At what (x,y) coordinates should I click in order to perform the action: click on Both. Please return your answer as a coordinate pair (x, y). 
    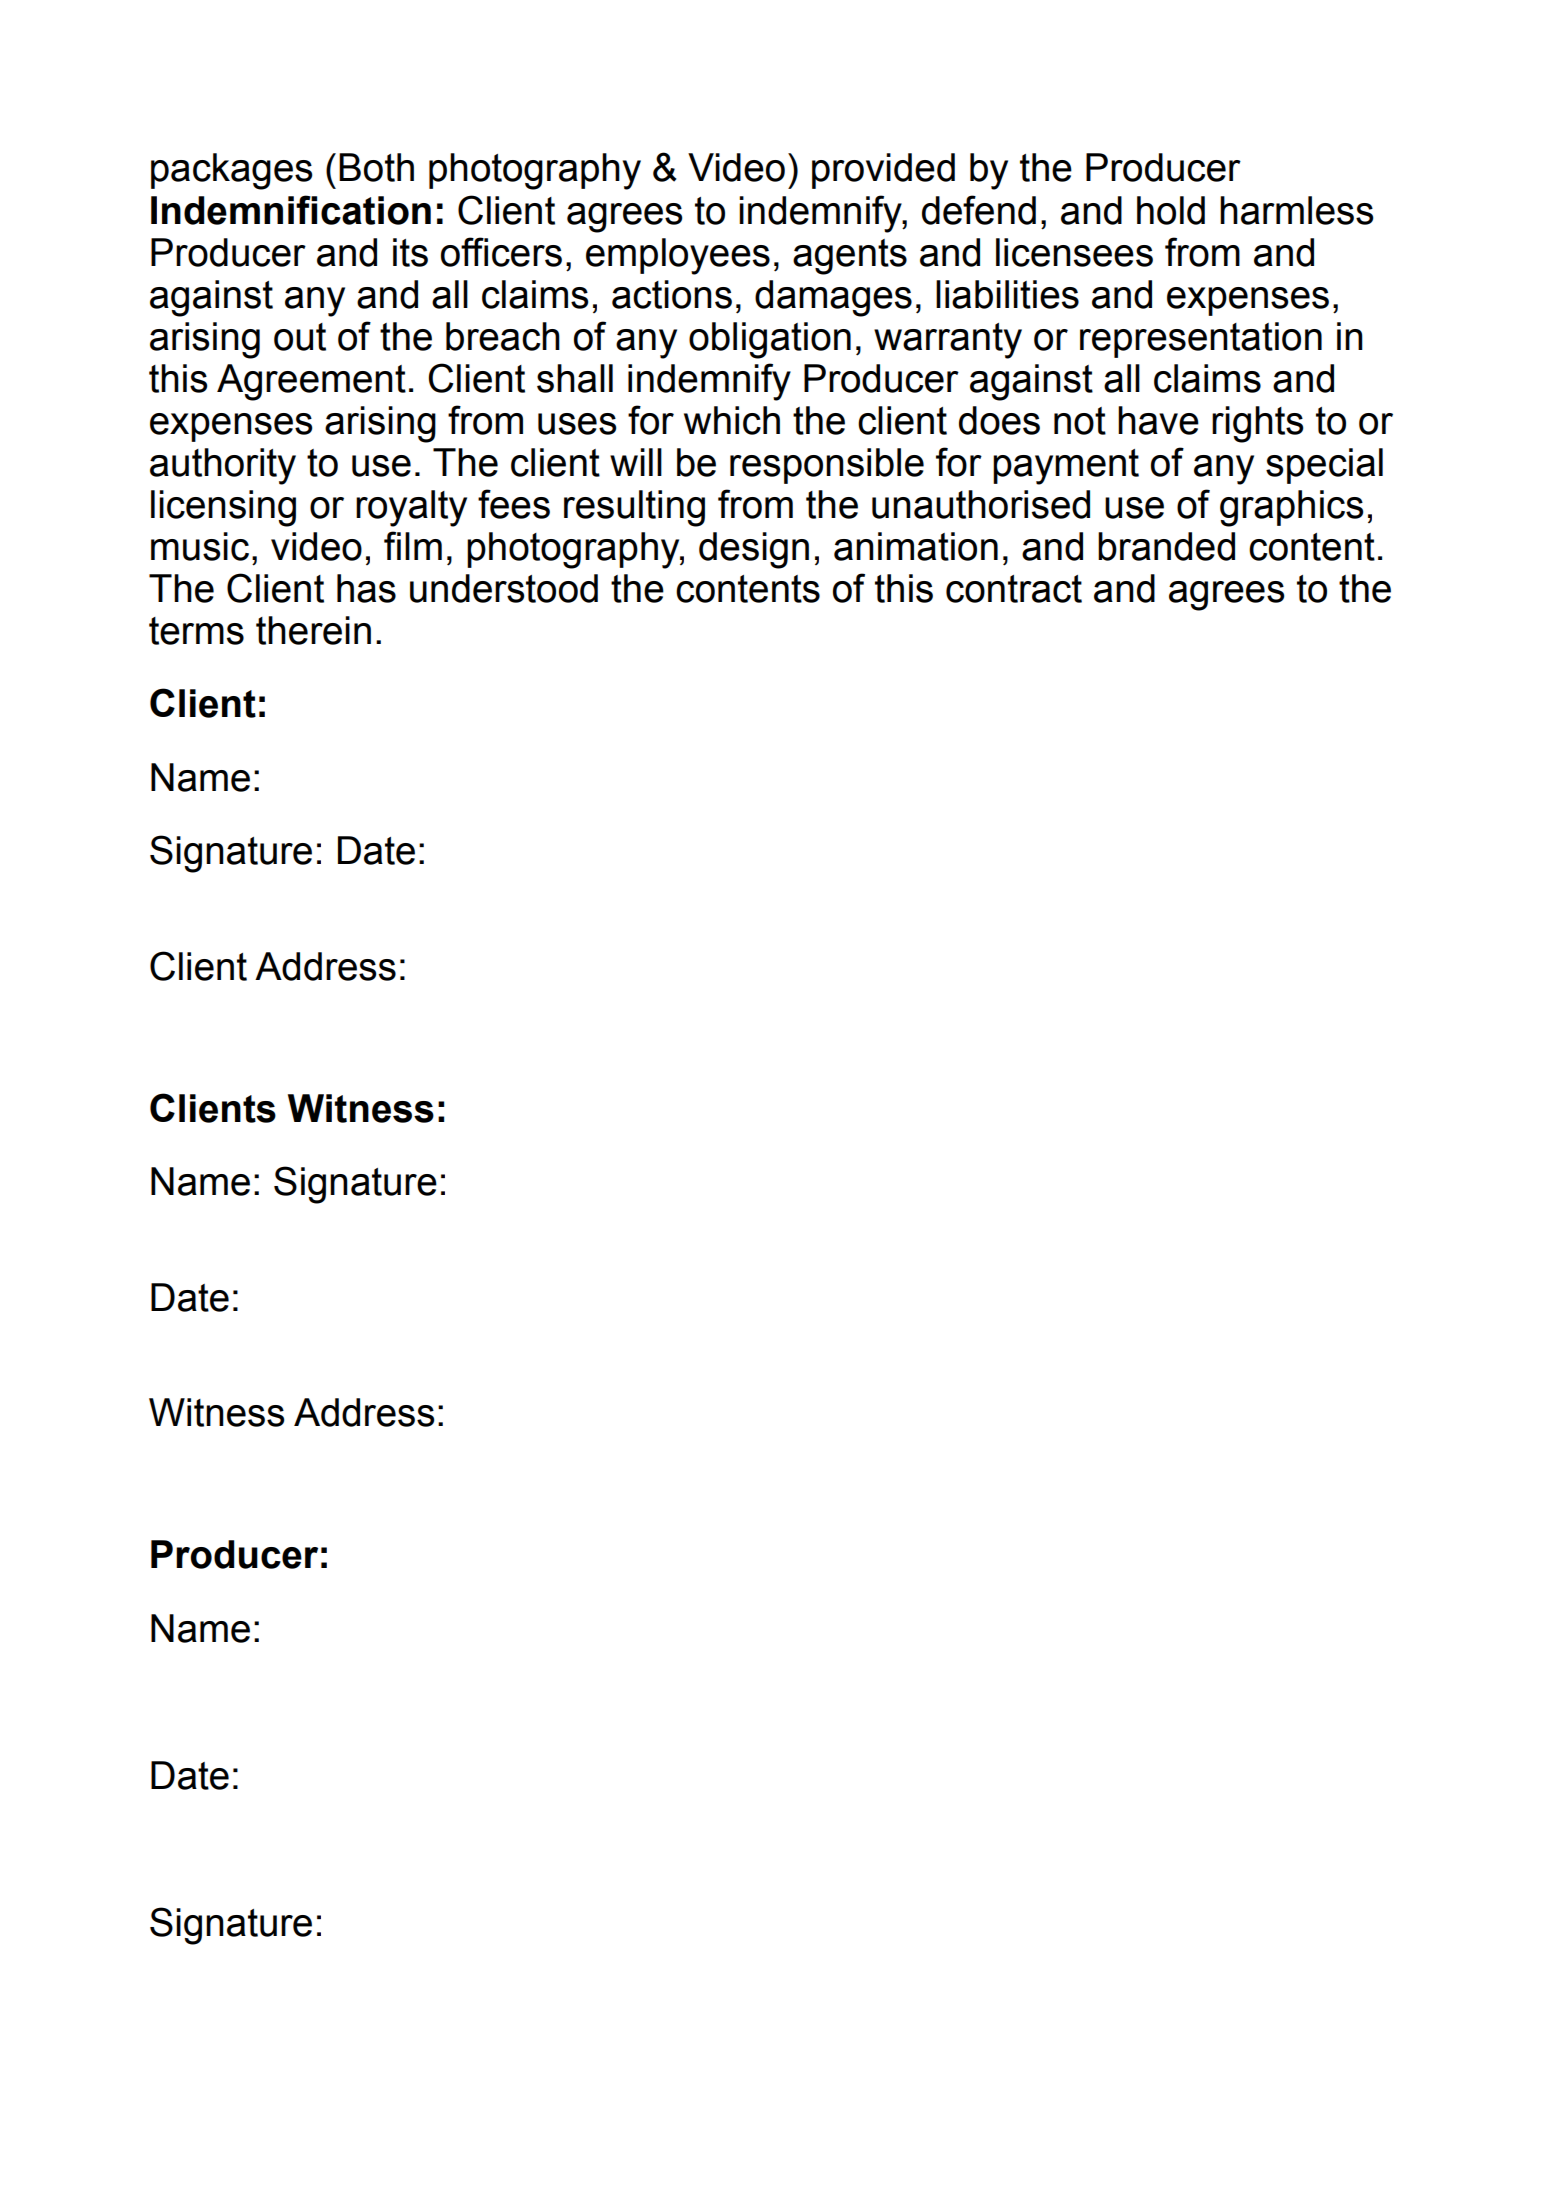
    Looking at the image, I should click on (376, 167).
